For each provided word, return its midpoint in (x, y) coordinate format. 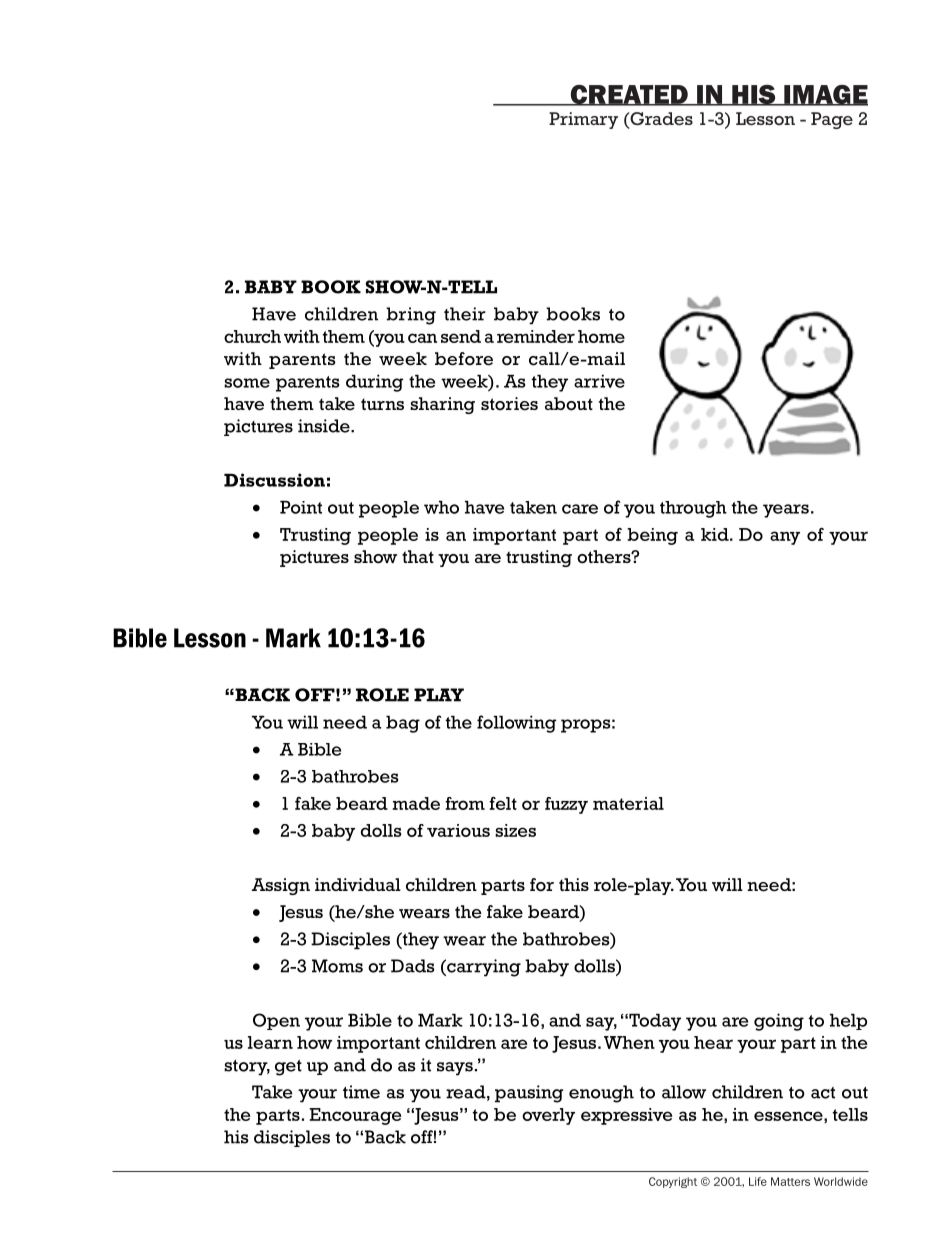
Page (832, 120)
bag (403, 724)
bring (411, 316)
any (785, 538)
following (517, 724)
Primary (583, 120)
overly (548, 1116)
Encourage (355, 1116)
